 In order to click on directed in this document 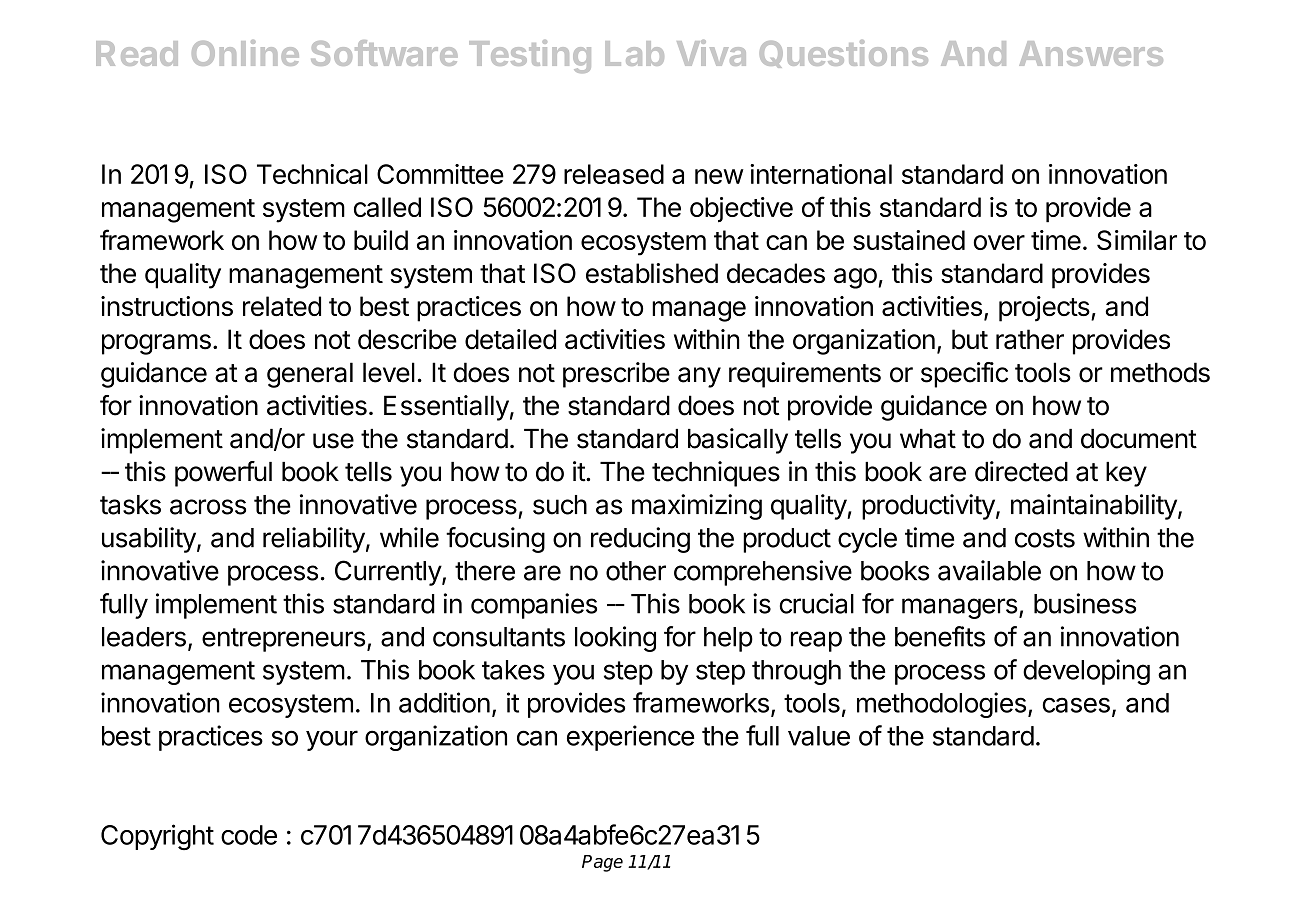, I will do `click(1021, 471)`.
